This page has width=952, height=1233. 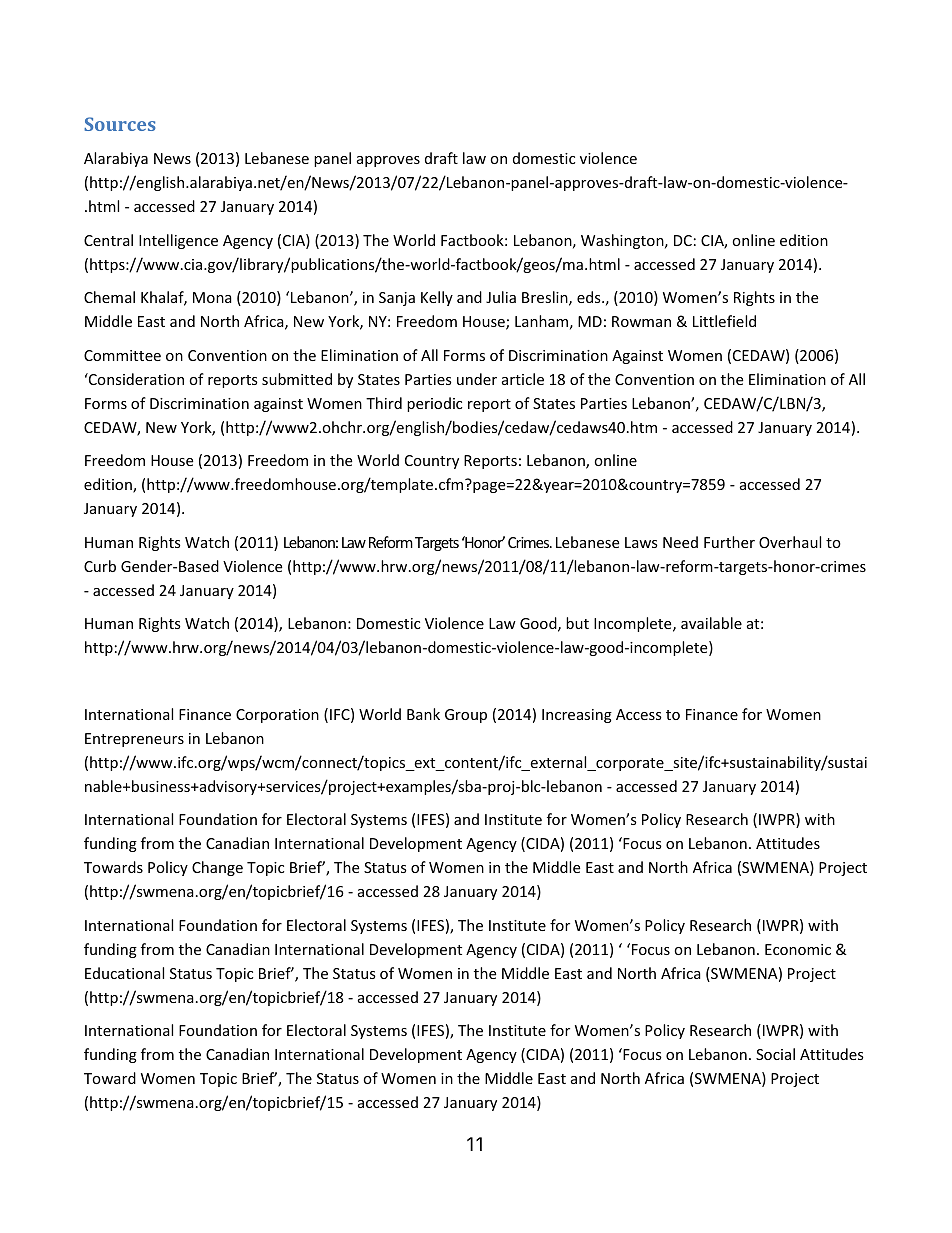 I want to click on Curb, so click(x=100, y=566).
